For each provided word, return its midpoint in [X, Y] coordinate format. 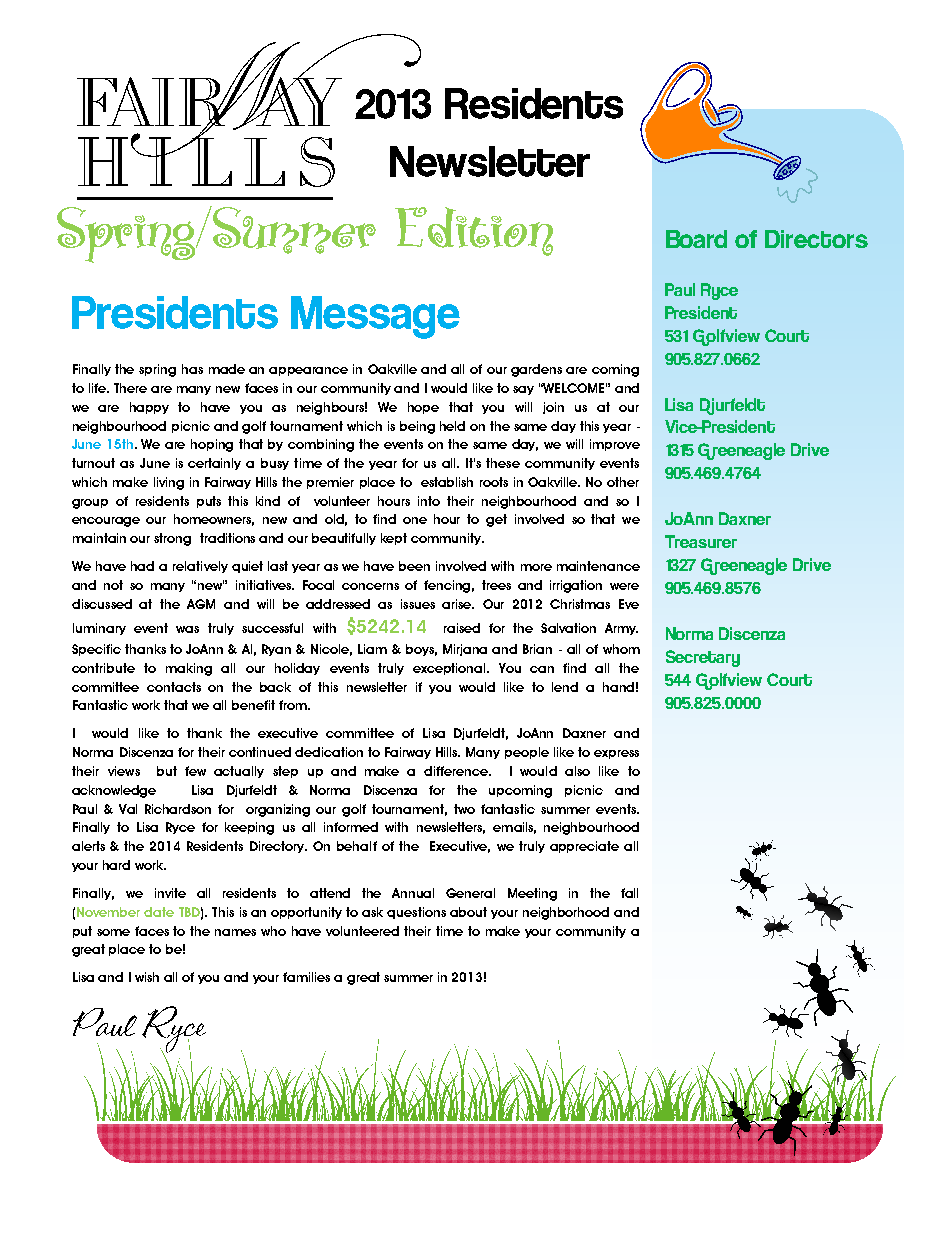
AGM [201, 604]
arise [458, 604]
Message [375, 317]
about [468, 912]
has [192, 369]
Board [696, 239]
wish [147, 977]
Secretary [703, 658]
